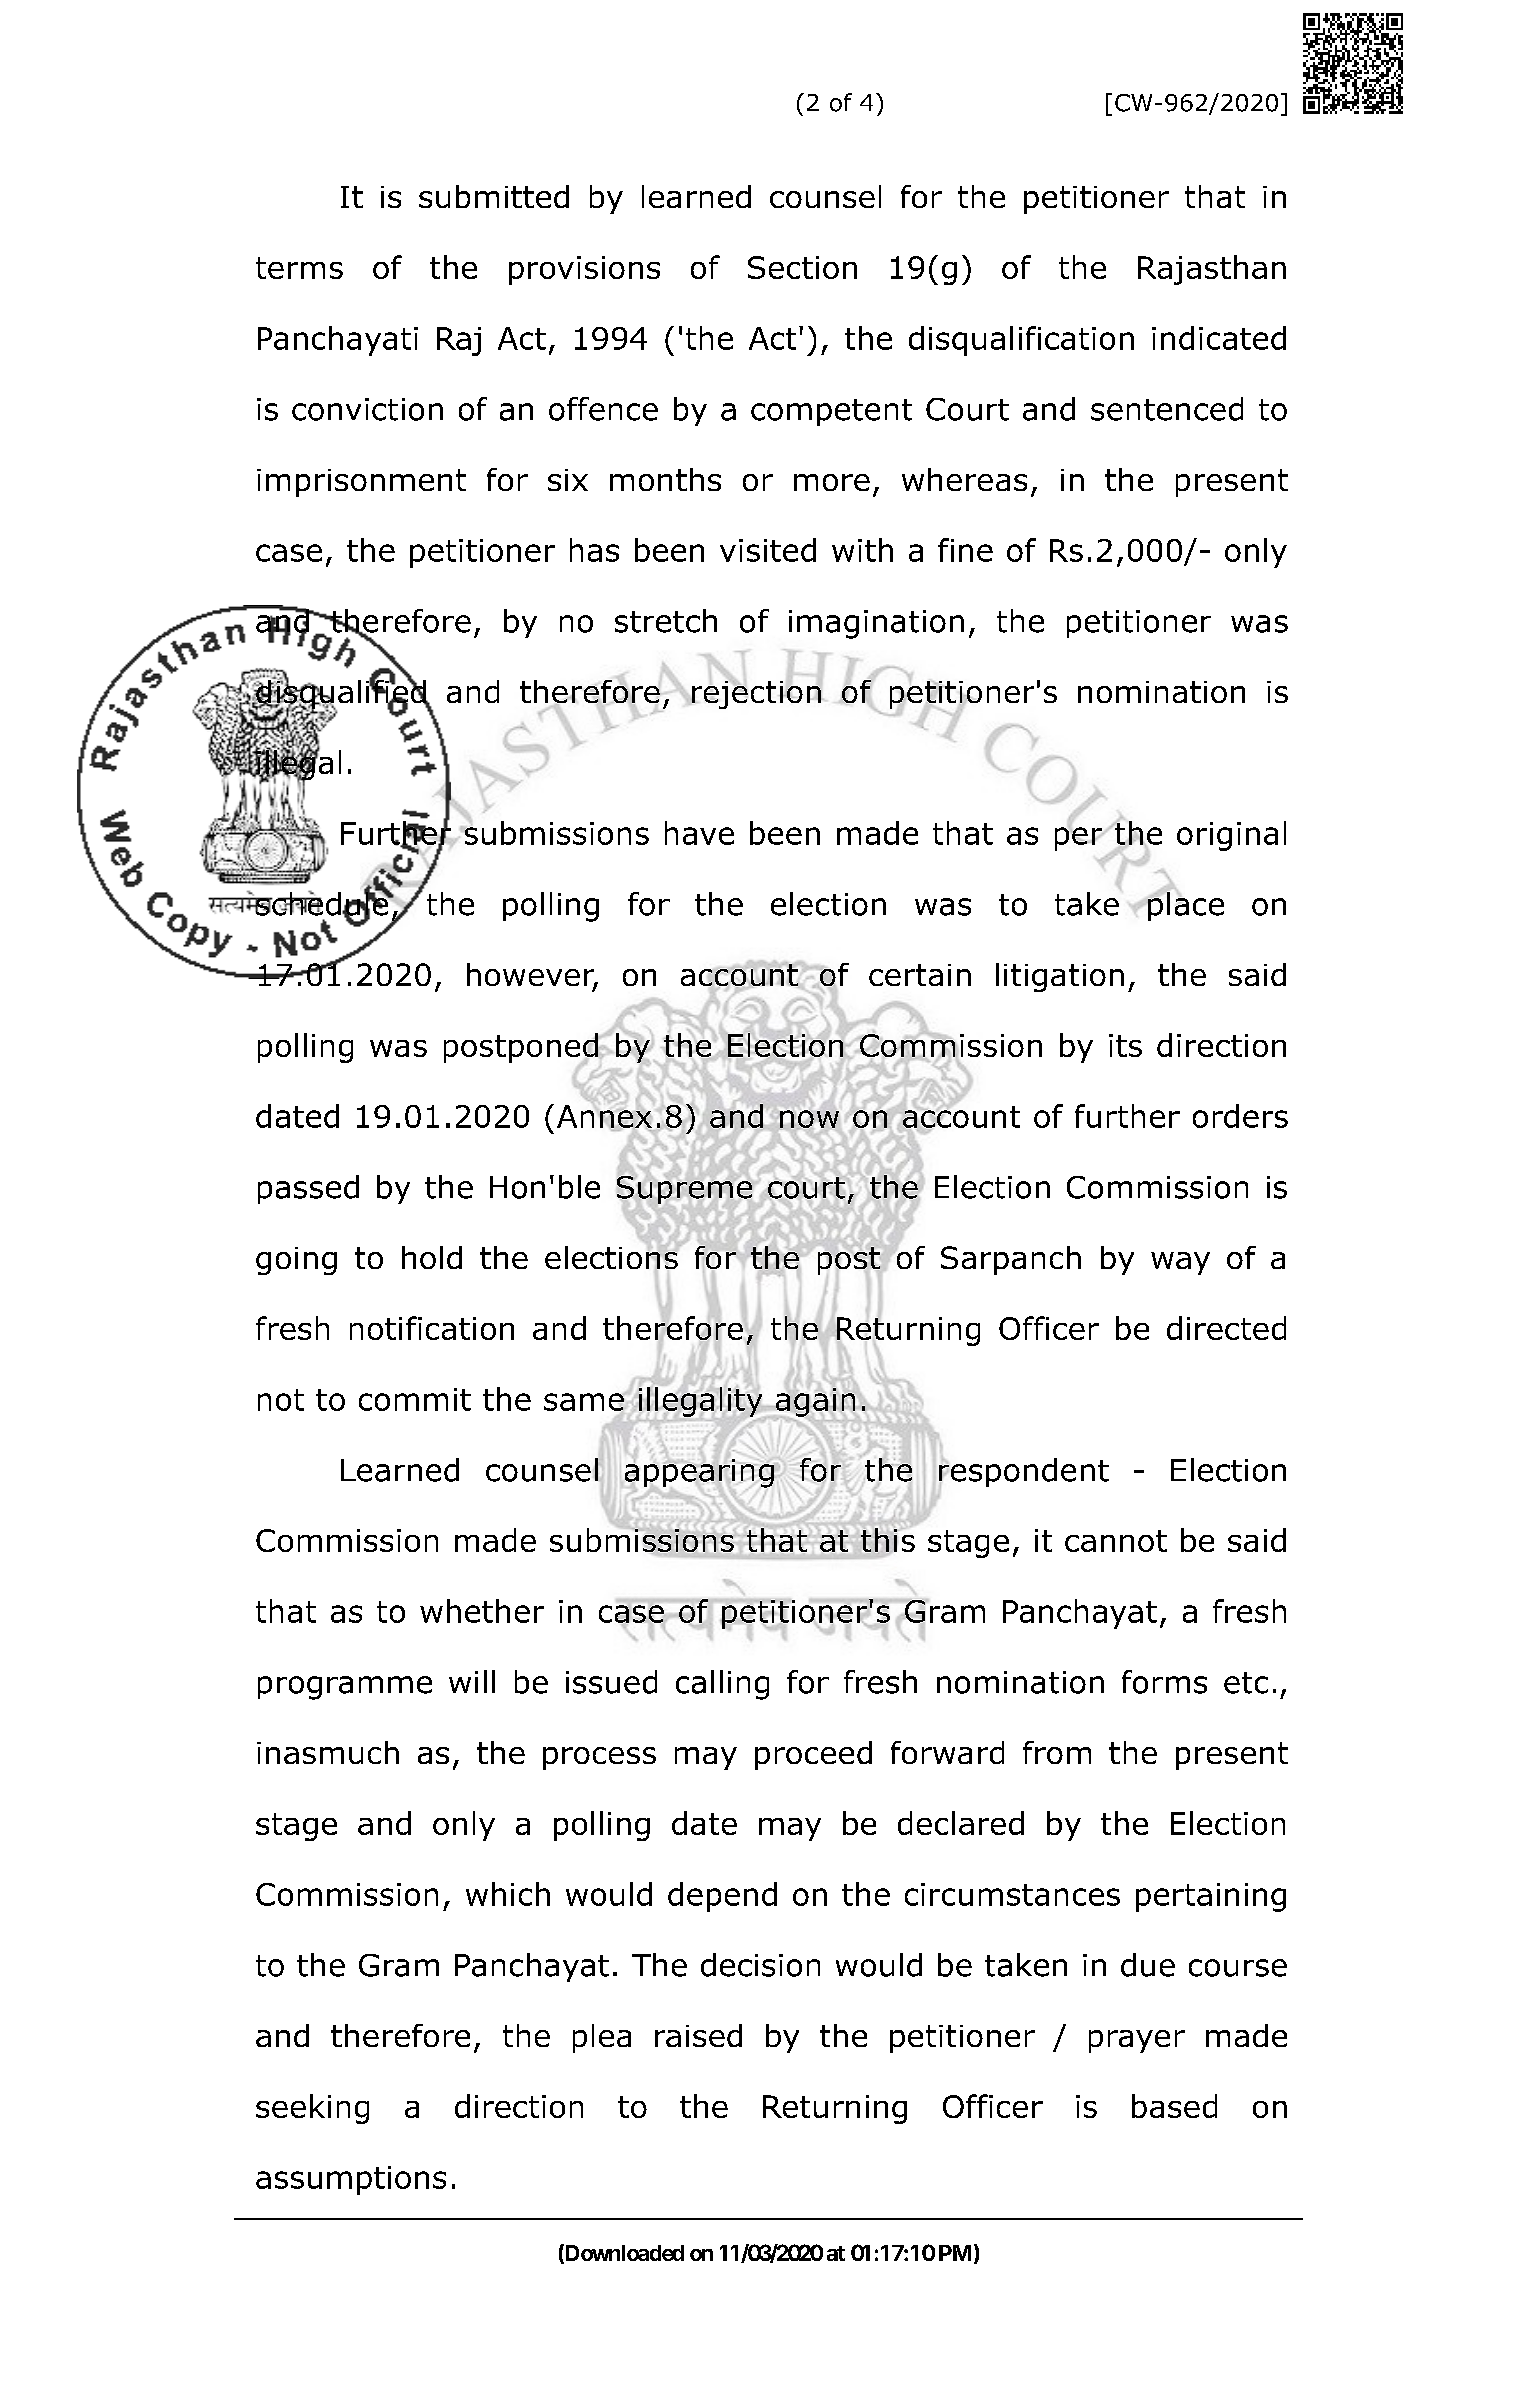 The height and width of the image is (2406, 1537). I want to click on Rajasthan, so click(1212, 270).
